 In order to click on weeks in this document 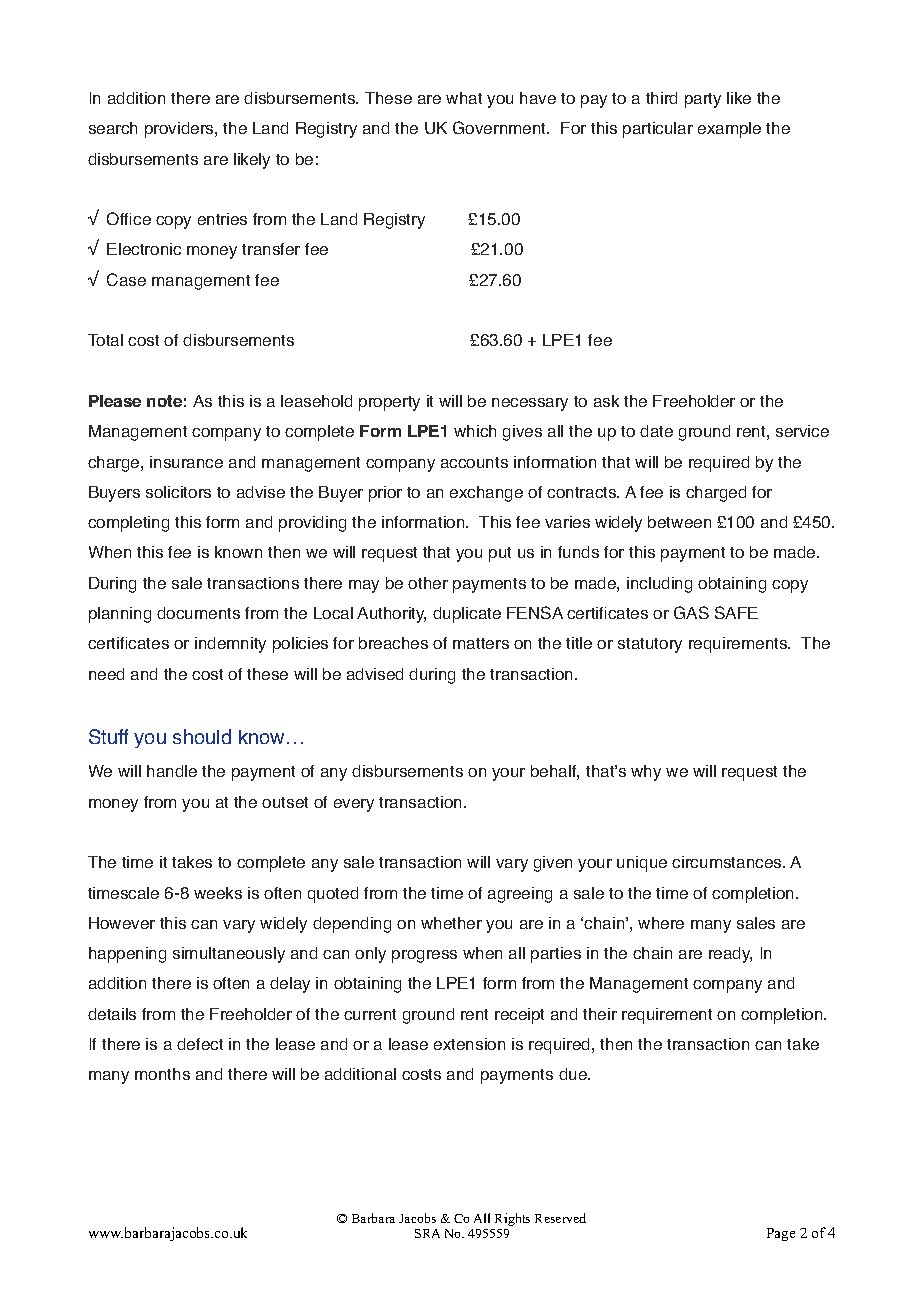, I will do `click(218, 893)`.
